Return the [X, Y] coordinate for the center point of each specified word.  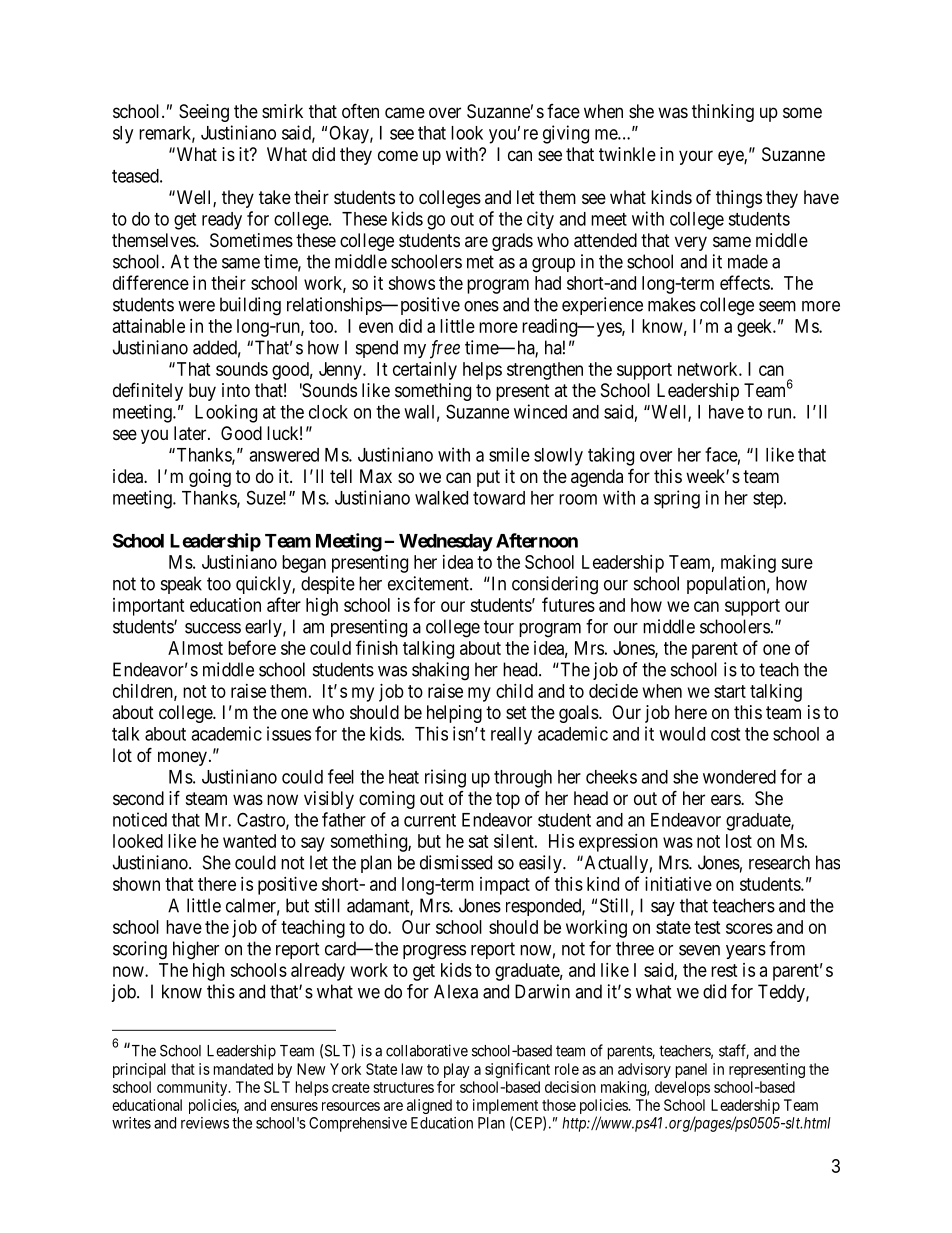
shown [136, 884]
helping [454, 714]
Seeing [204, 113]
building [250, 306]
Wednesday [446, 543]
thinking [723, 113]
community [193, 1088]
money [182, 758]
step [768, 500]
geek [756, 328]
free [445, 349]
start [730, 691]
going [210, 478]
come [398, 155]
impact [505, 886]
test [707, 927]
